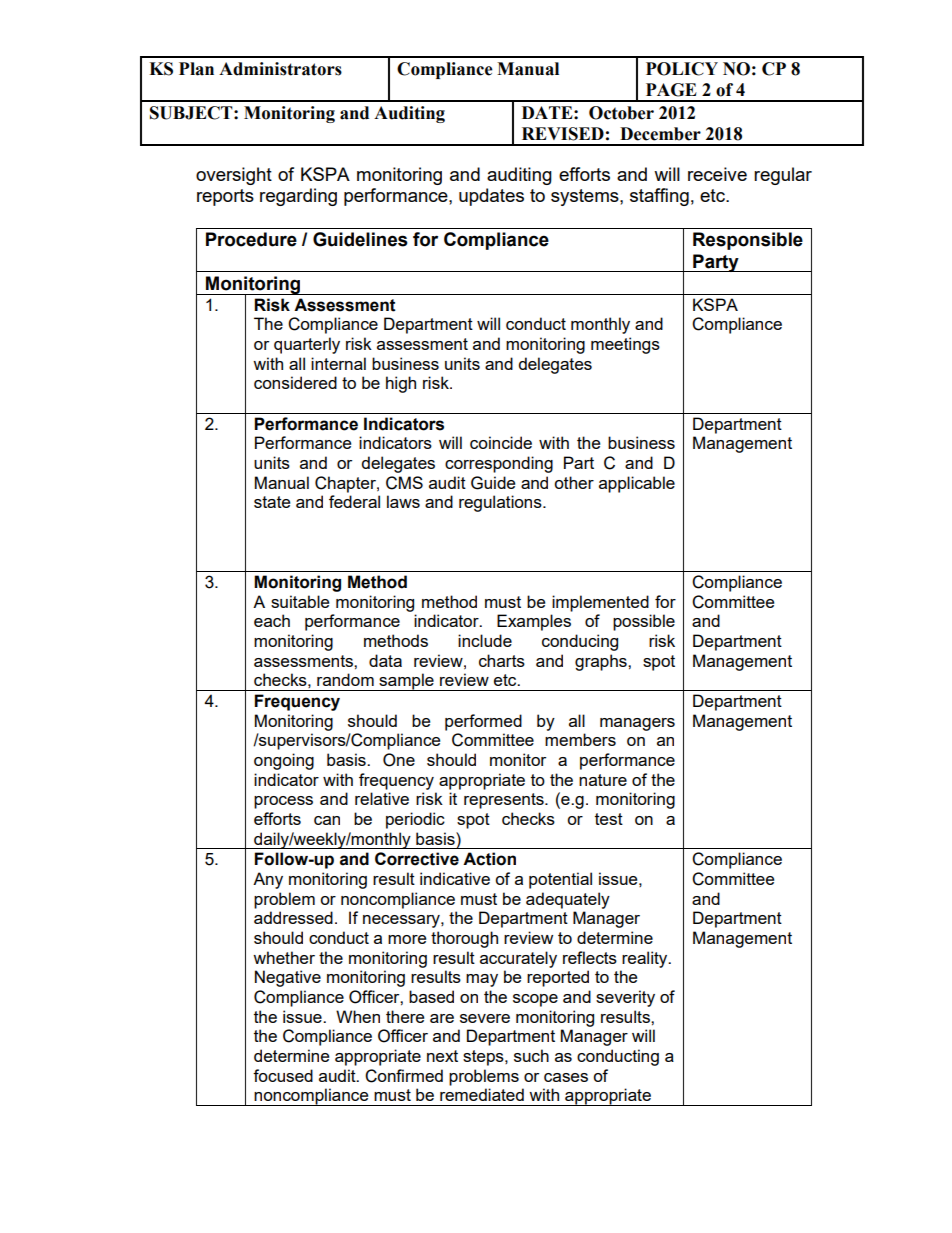 This screenshot has width=952, height=1233. What do you see at coordinates (300, 601) in the screenshot?
I see `suitable` at bounding box center [300, 601].
